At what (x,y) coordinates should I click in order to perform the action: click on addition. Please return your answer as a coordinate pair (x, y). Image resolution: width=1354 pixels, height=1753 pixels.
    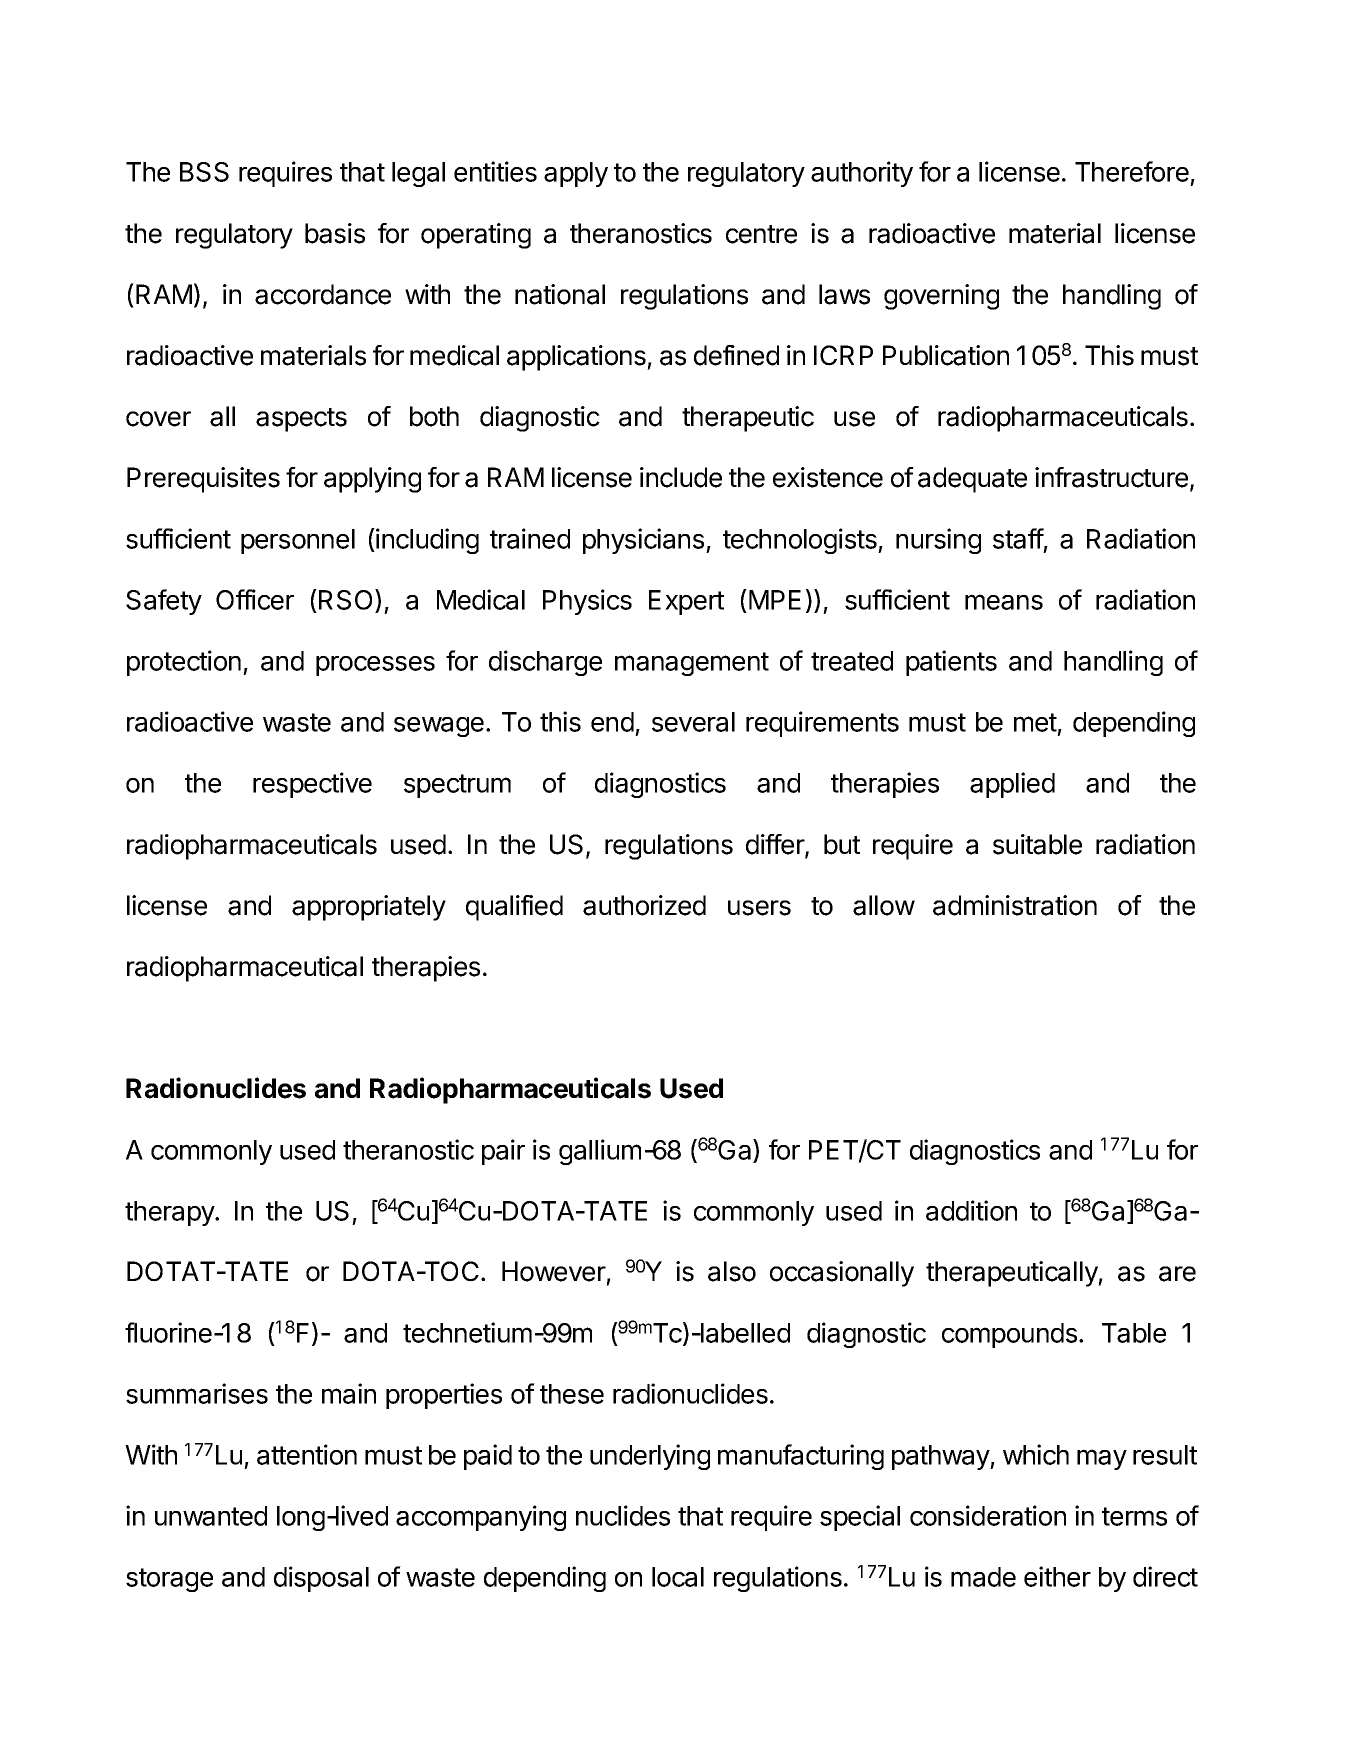
    Looking at the image, I should click on (971, 1210).
